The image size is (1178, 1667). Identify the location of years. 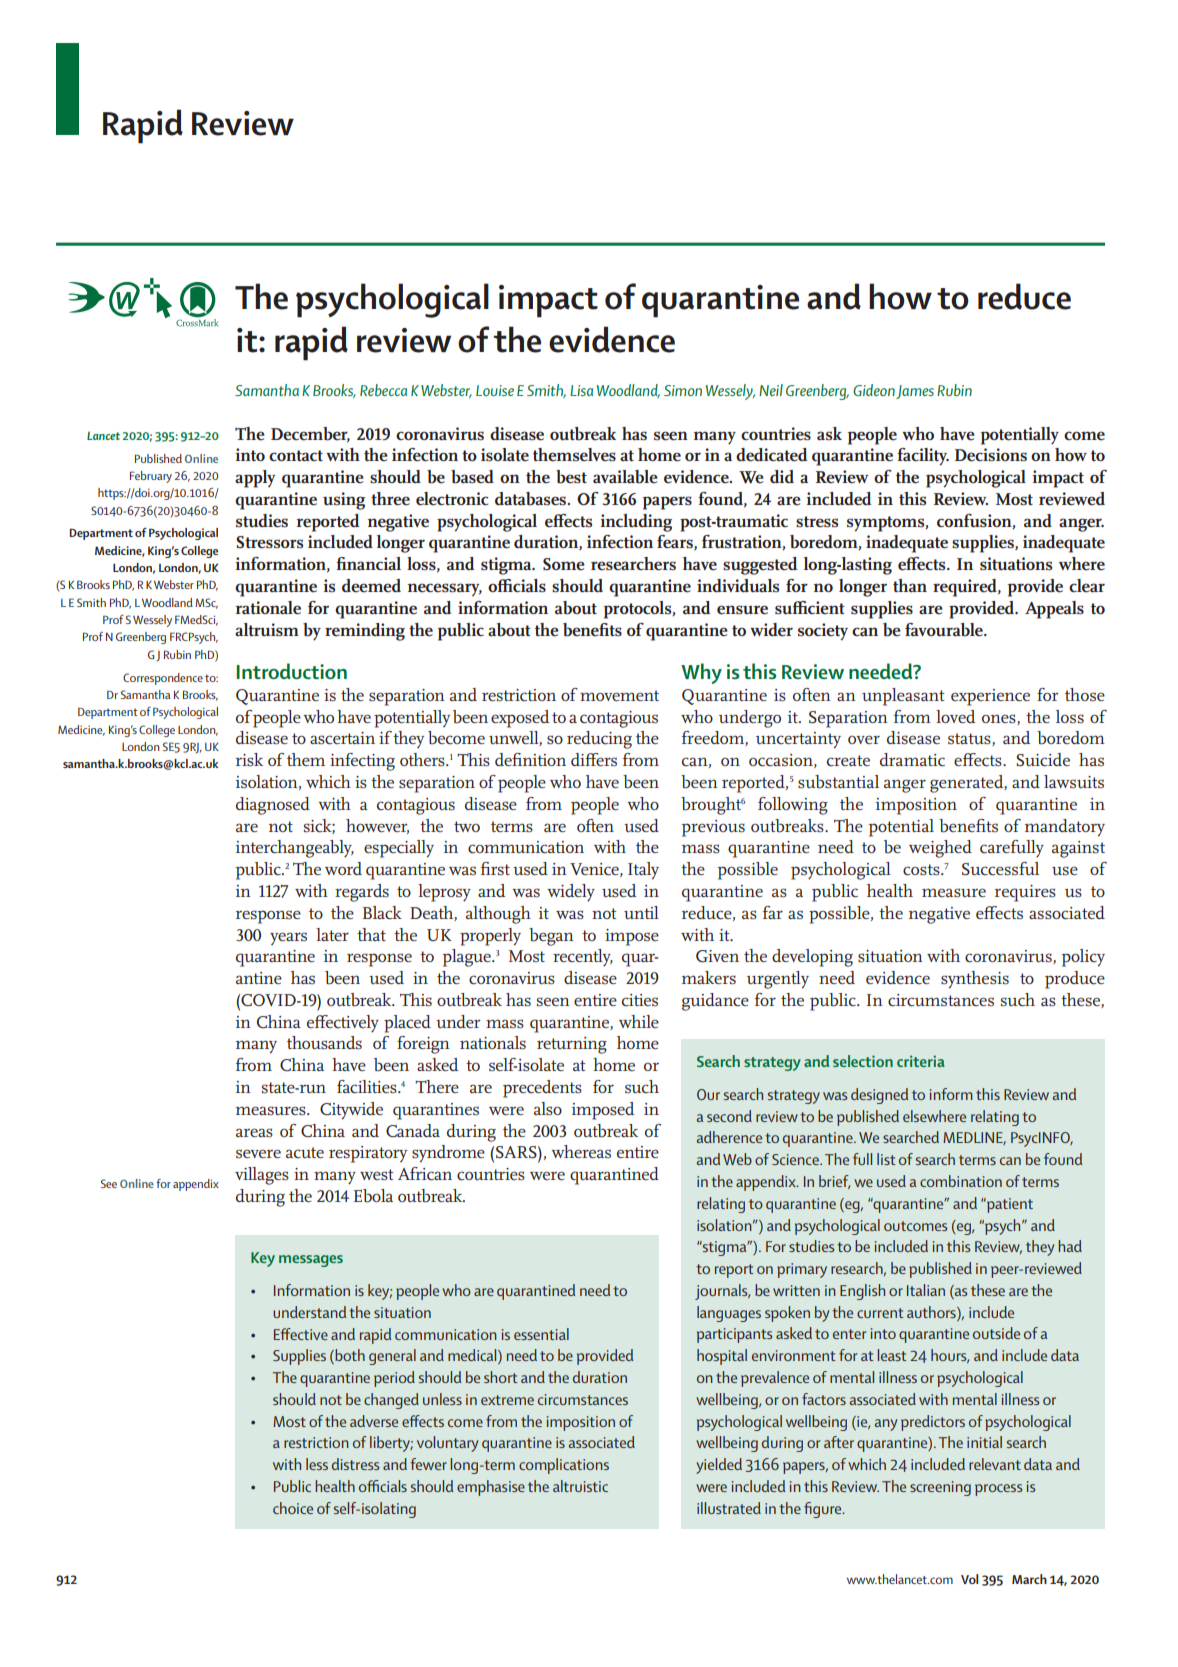
(288, 938).
